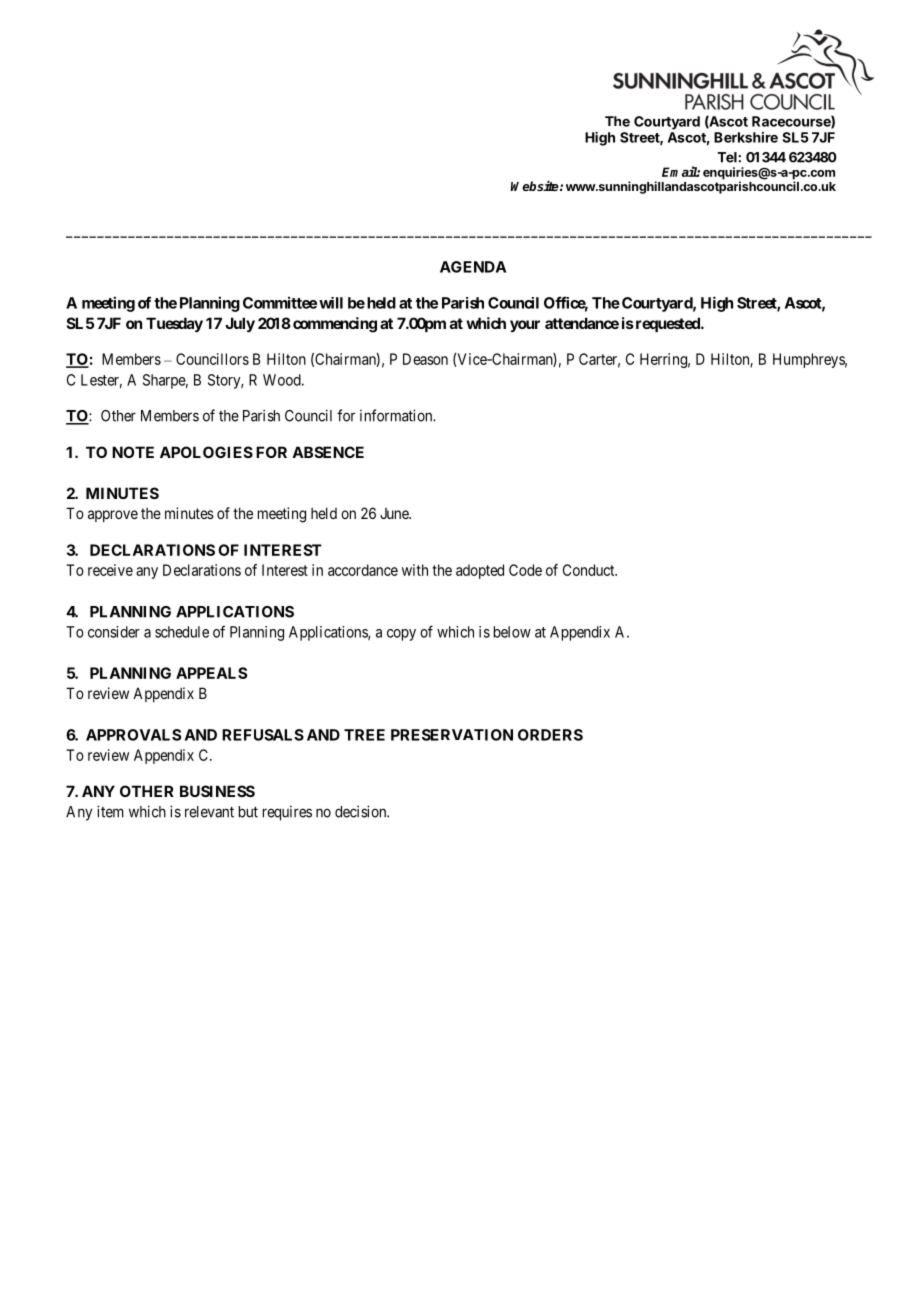 The height and width of the screenshot is (1308, 924). What do you see at coordinates (667, 324) in the screenshot?
I see `requested` at bounding box center [667, 324].
